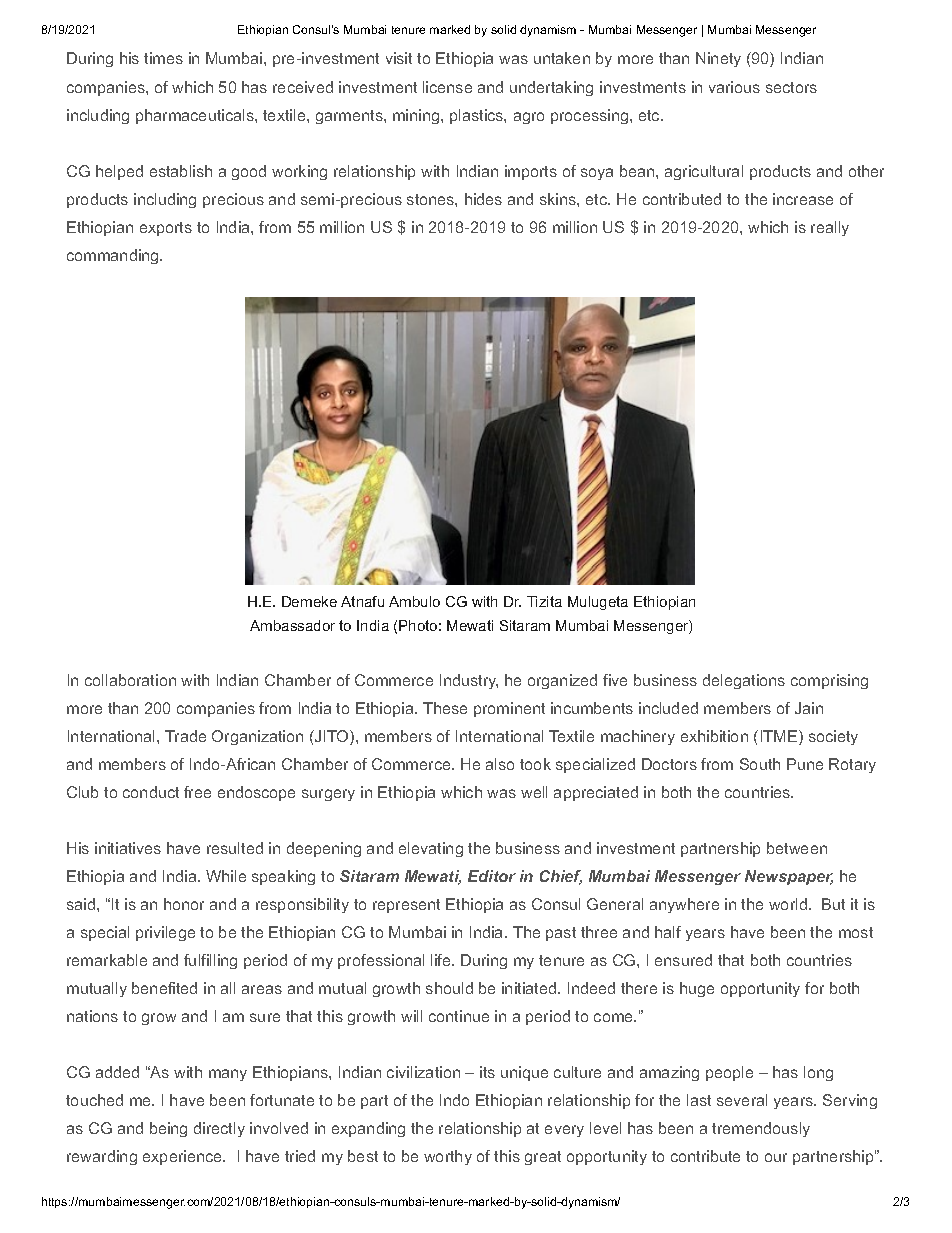 Image resolution: width=952 pixels, height=1233 pixels. I want to click on world, so click(788, 904).
